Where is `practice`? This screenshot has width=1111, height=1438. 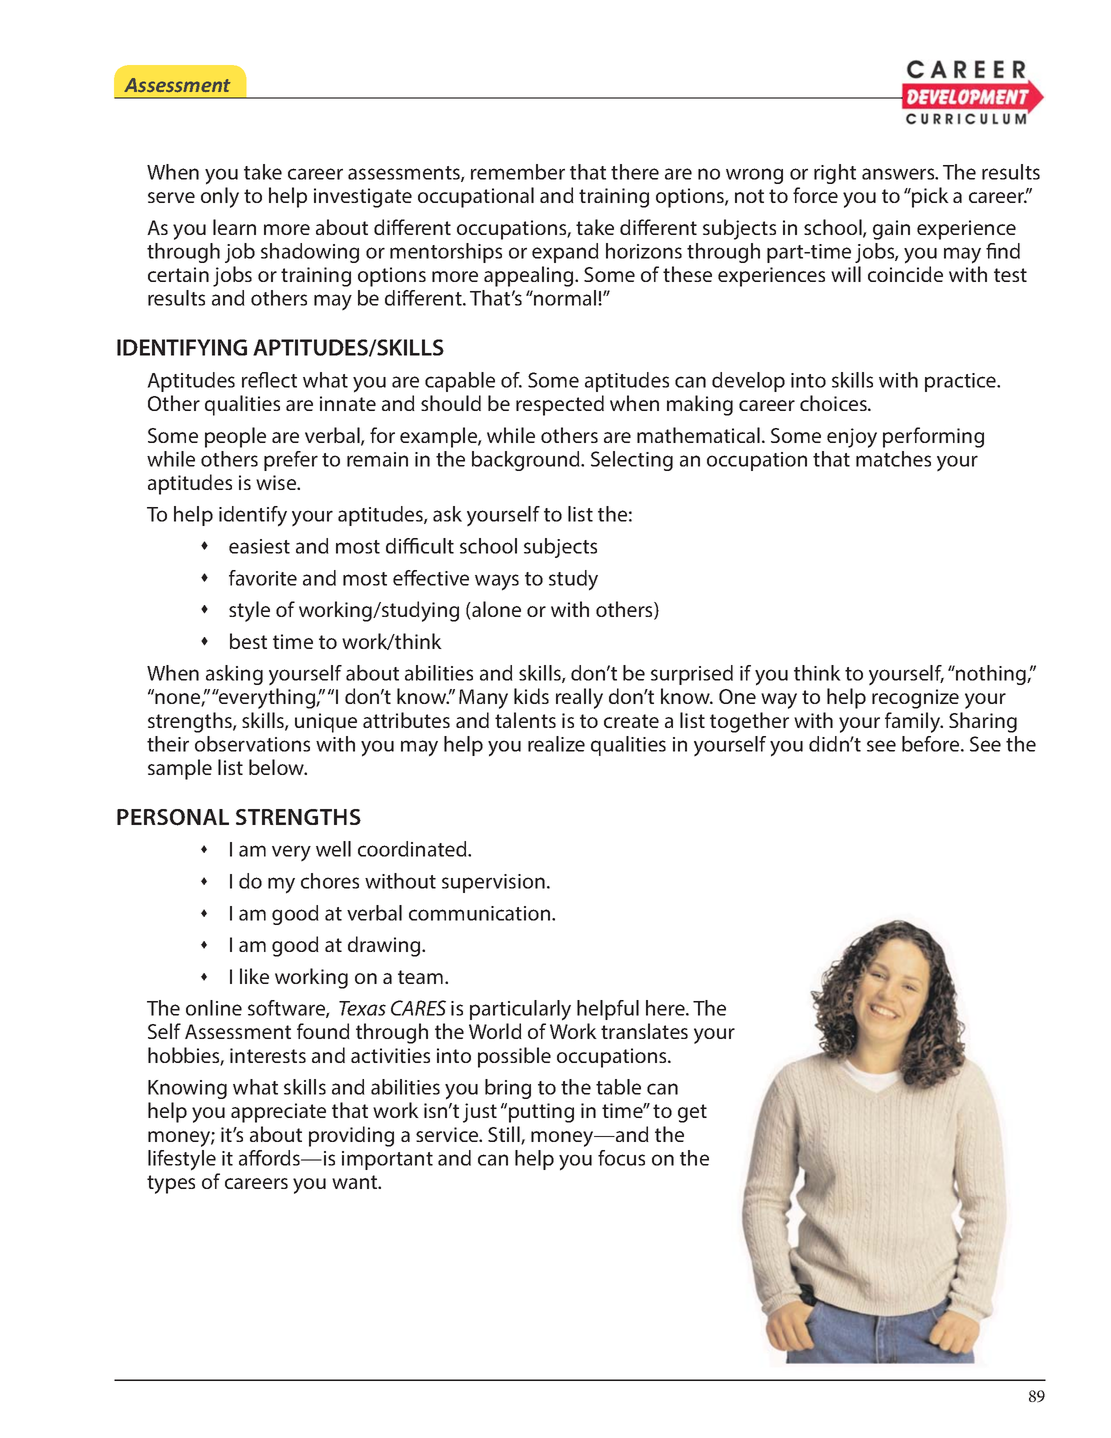 practice is located at coordinates (962, 382).
